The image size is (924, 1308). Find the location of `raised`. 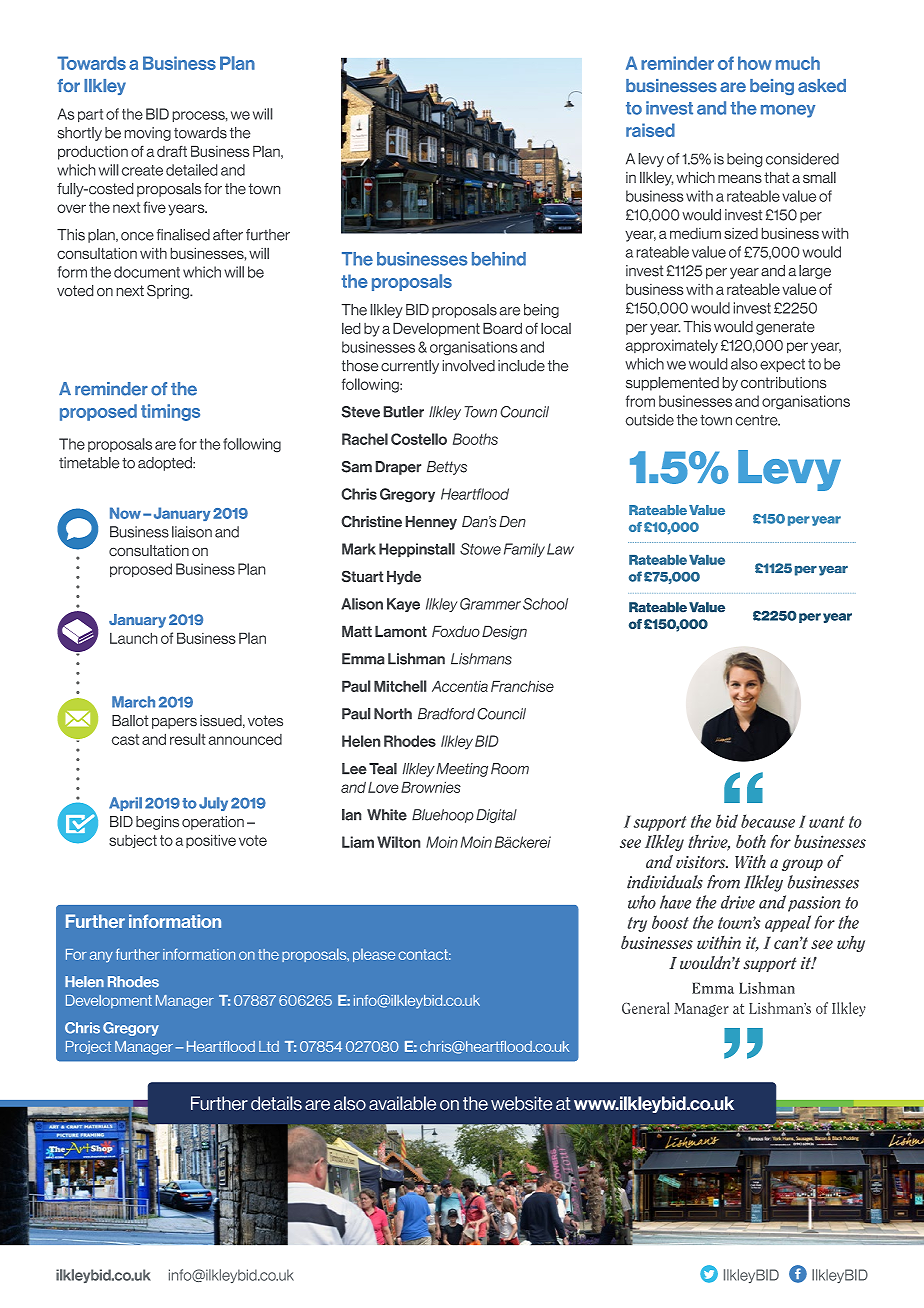

raised is located at coordinates (650, 130).
